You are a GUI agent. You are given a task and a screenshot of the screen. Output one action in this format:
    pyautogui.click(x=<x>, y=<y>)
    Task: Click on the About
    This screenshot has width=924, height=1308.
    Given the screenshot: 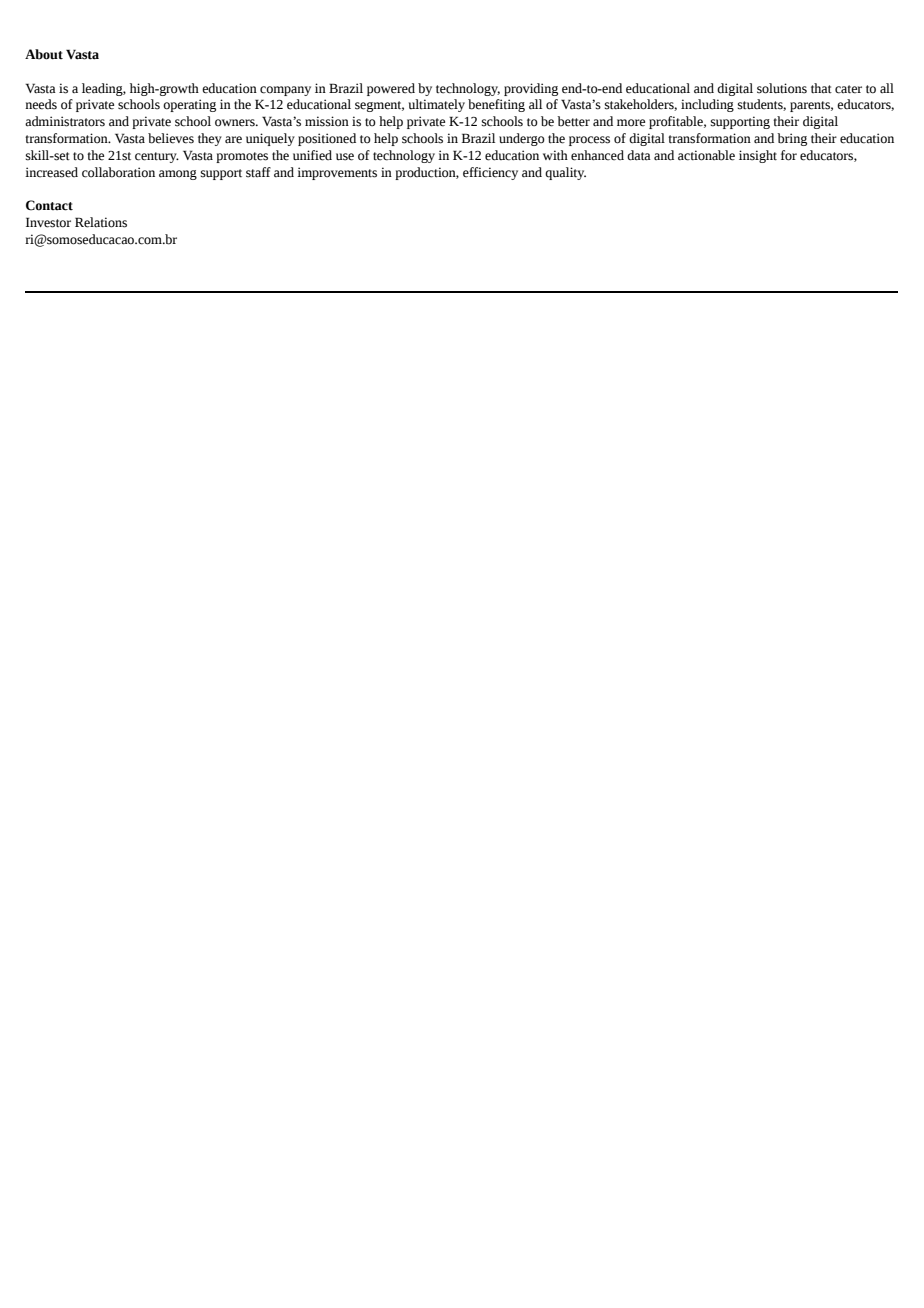 What is the action you would take?
    pyautogui.click(x=44, y=54)
